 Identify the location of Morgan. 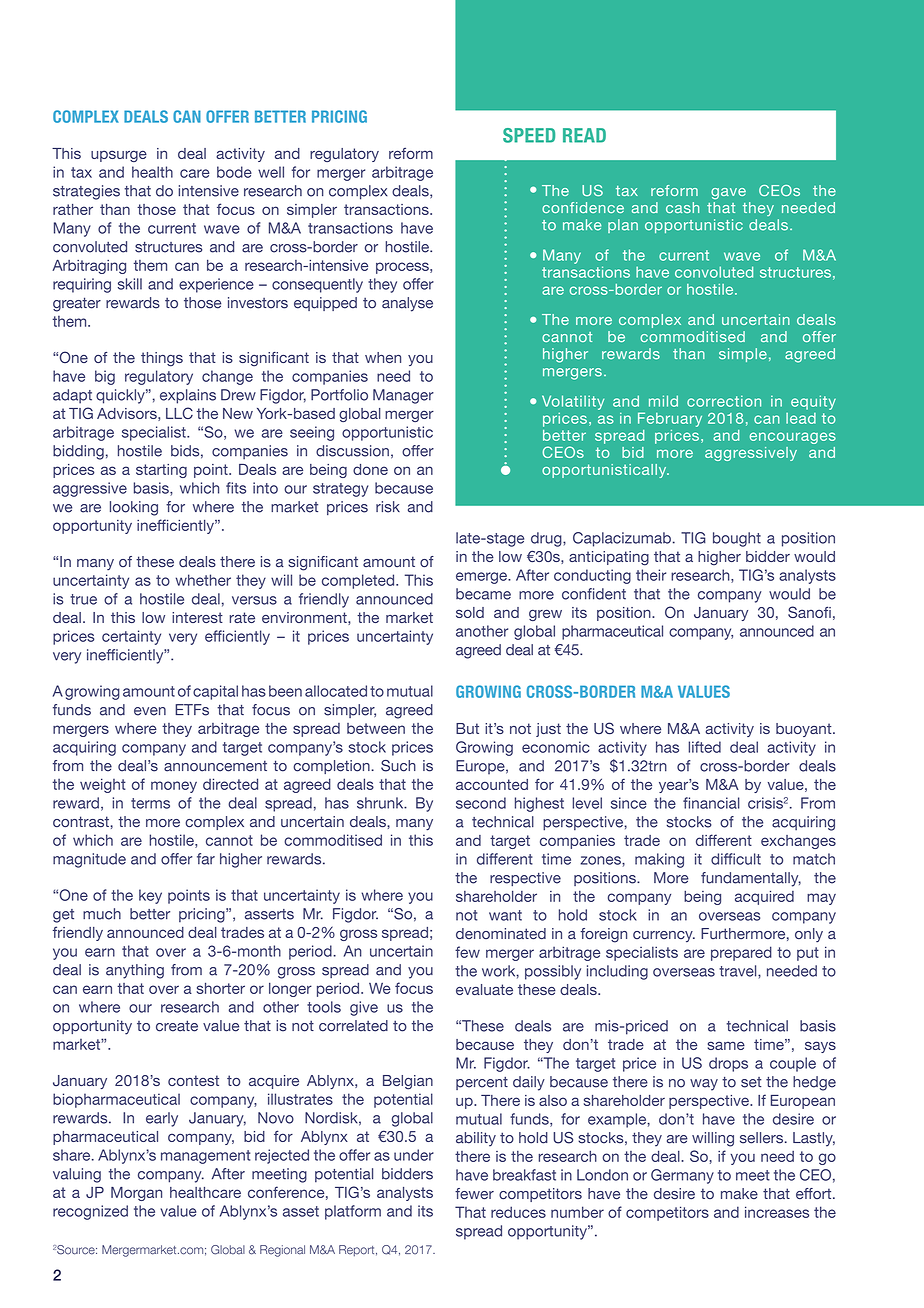
(136, 1194).
